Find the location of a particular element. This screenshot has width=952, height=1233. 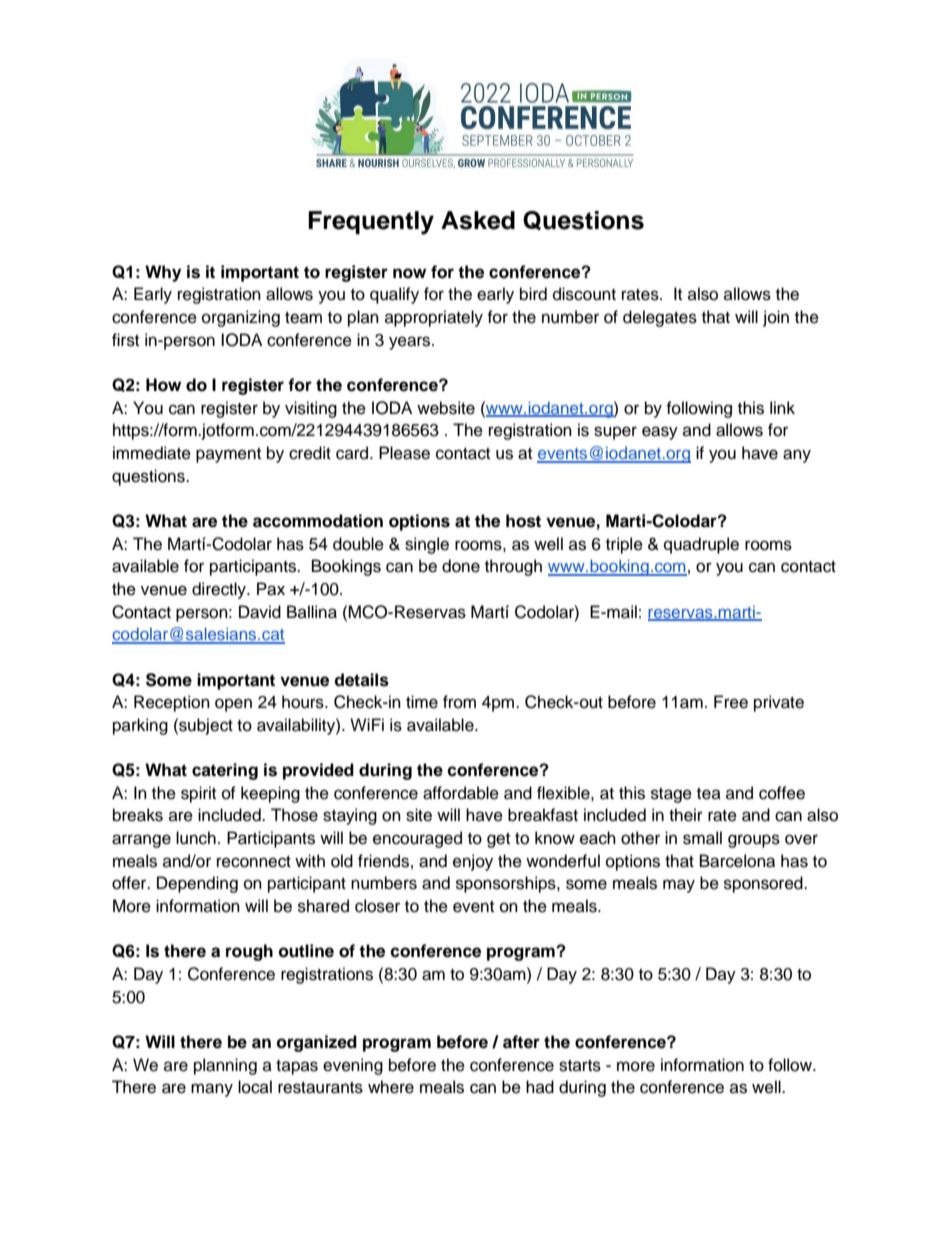

link is located at coordinates (782, 407).
